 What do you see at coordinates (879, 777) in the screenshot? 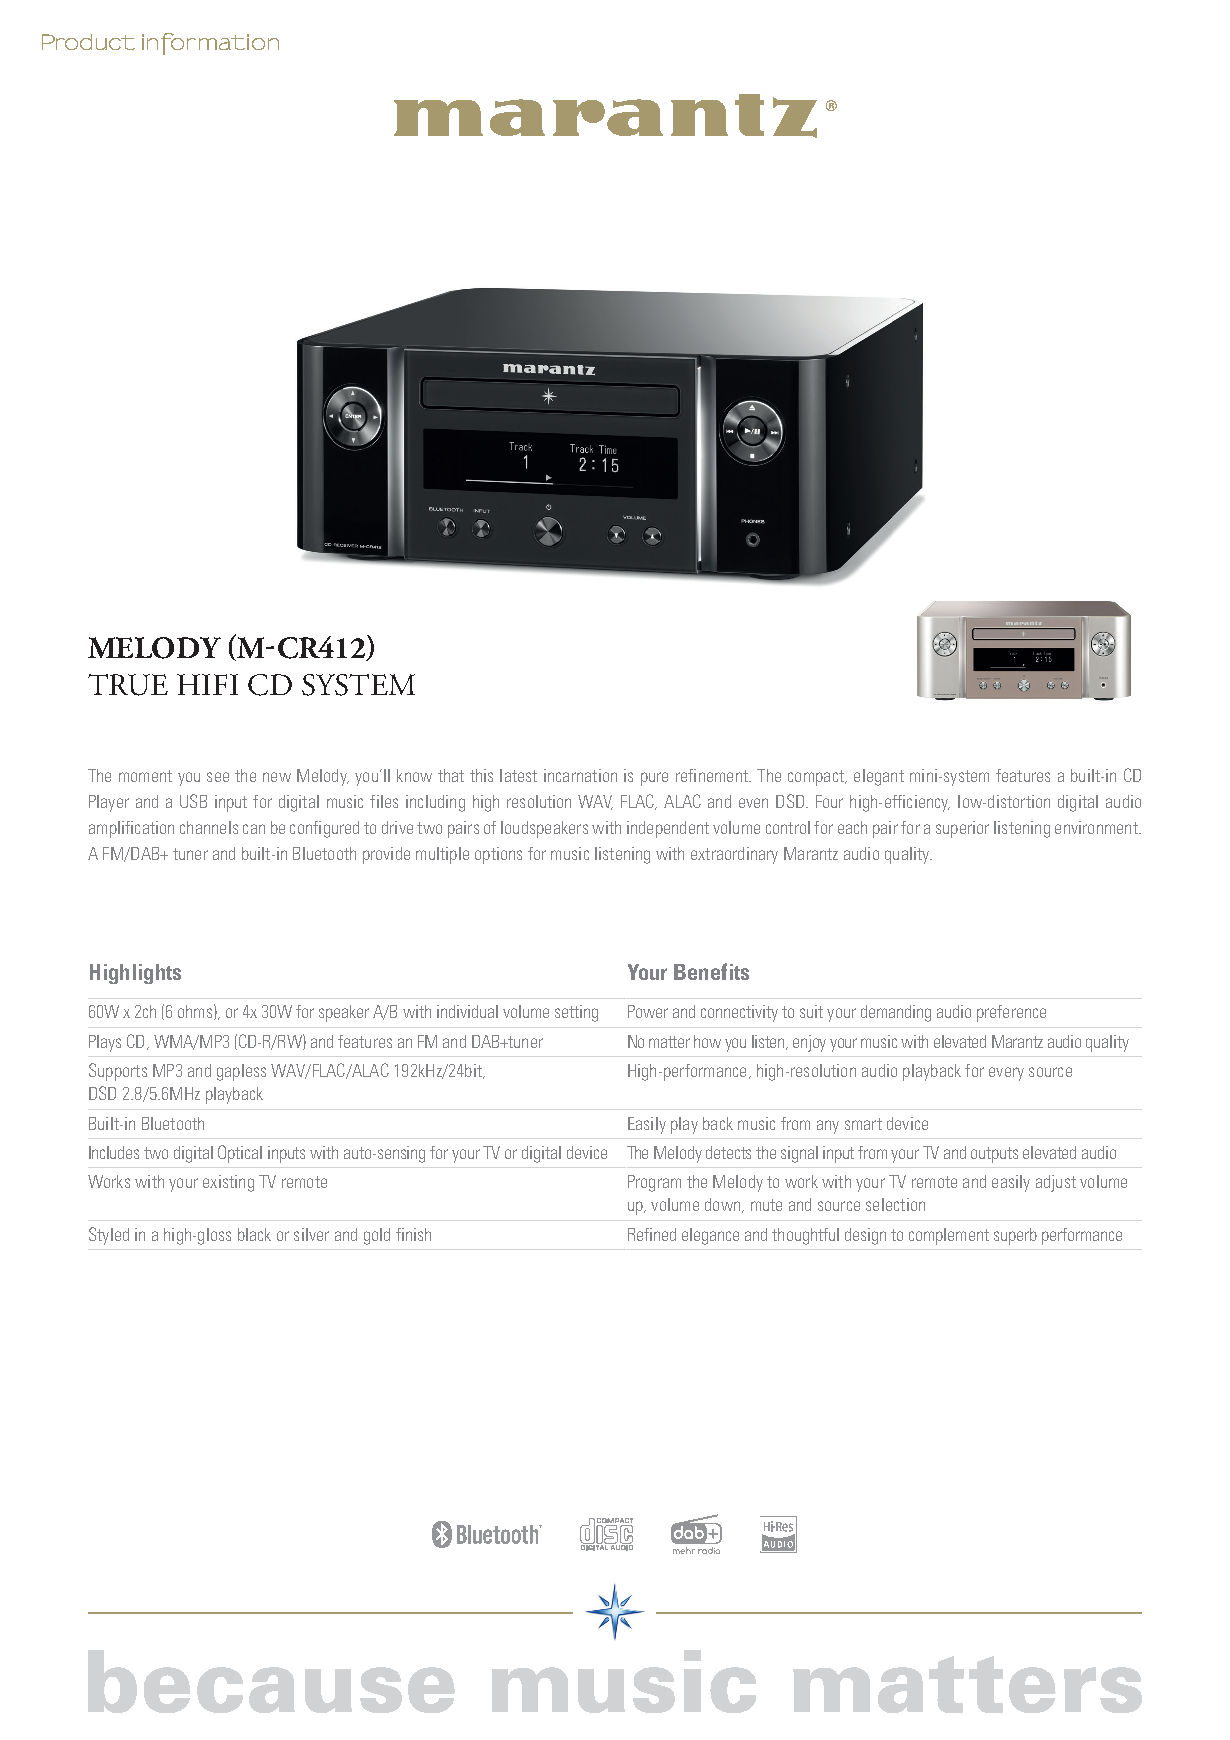
I see `elegant` at bounding box center [879, 777].
